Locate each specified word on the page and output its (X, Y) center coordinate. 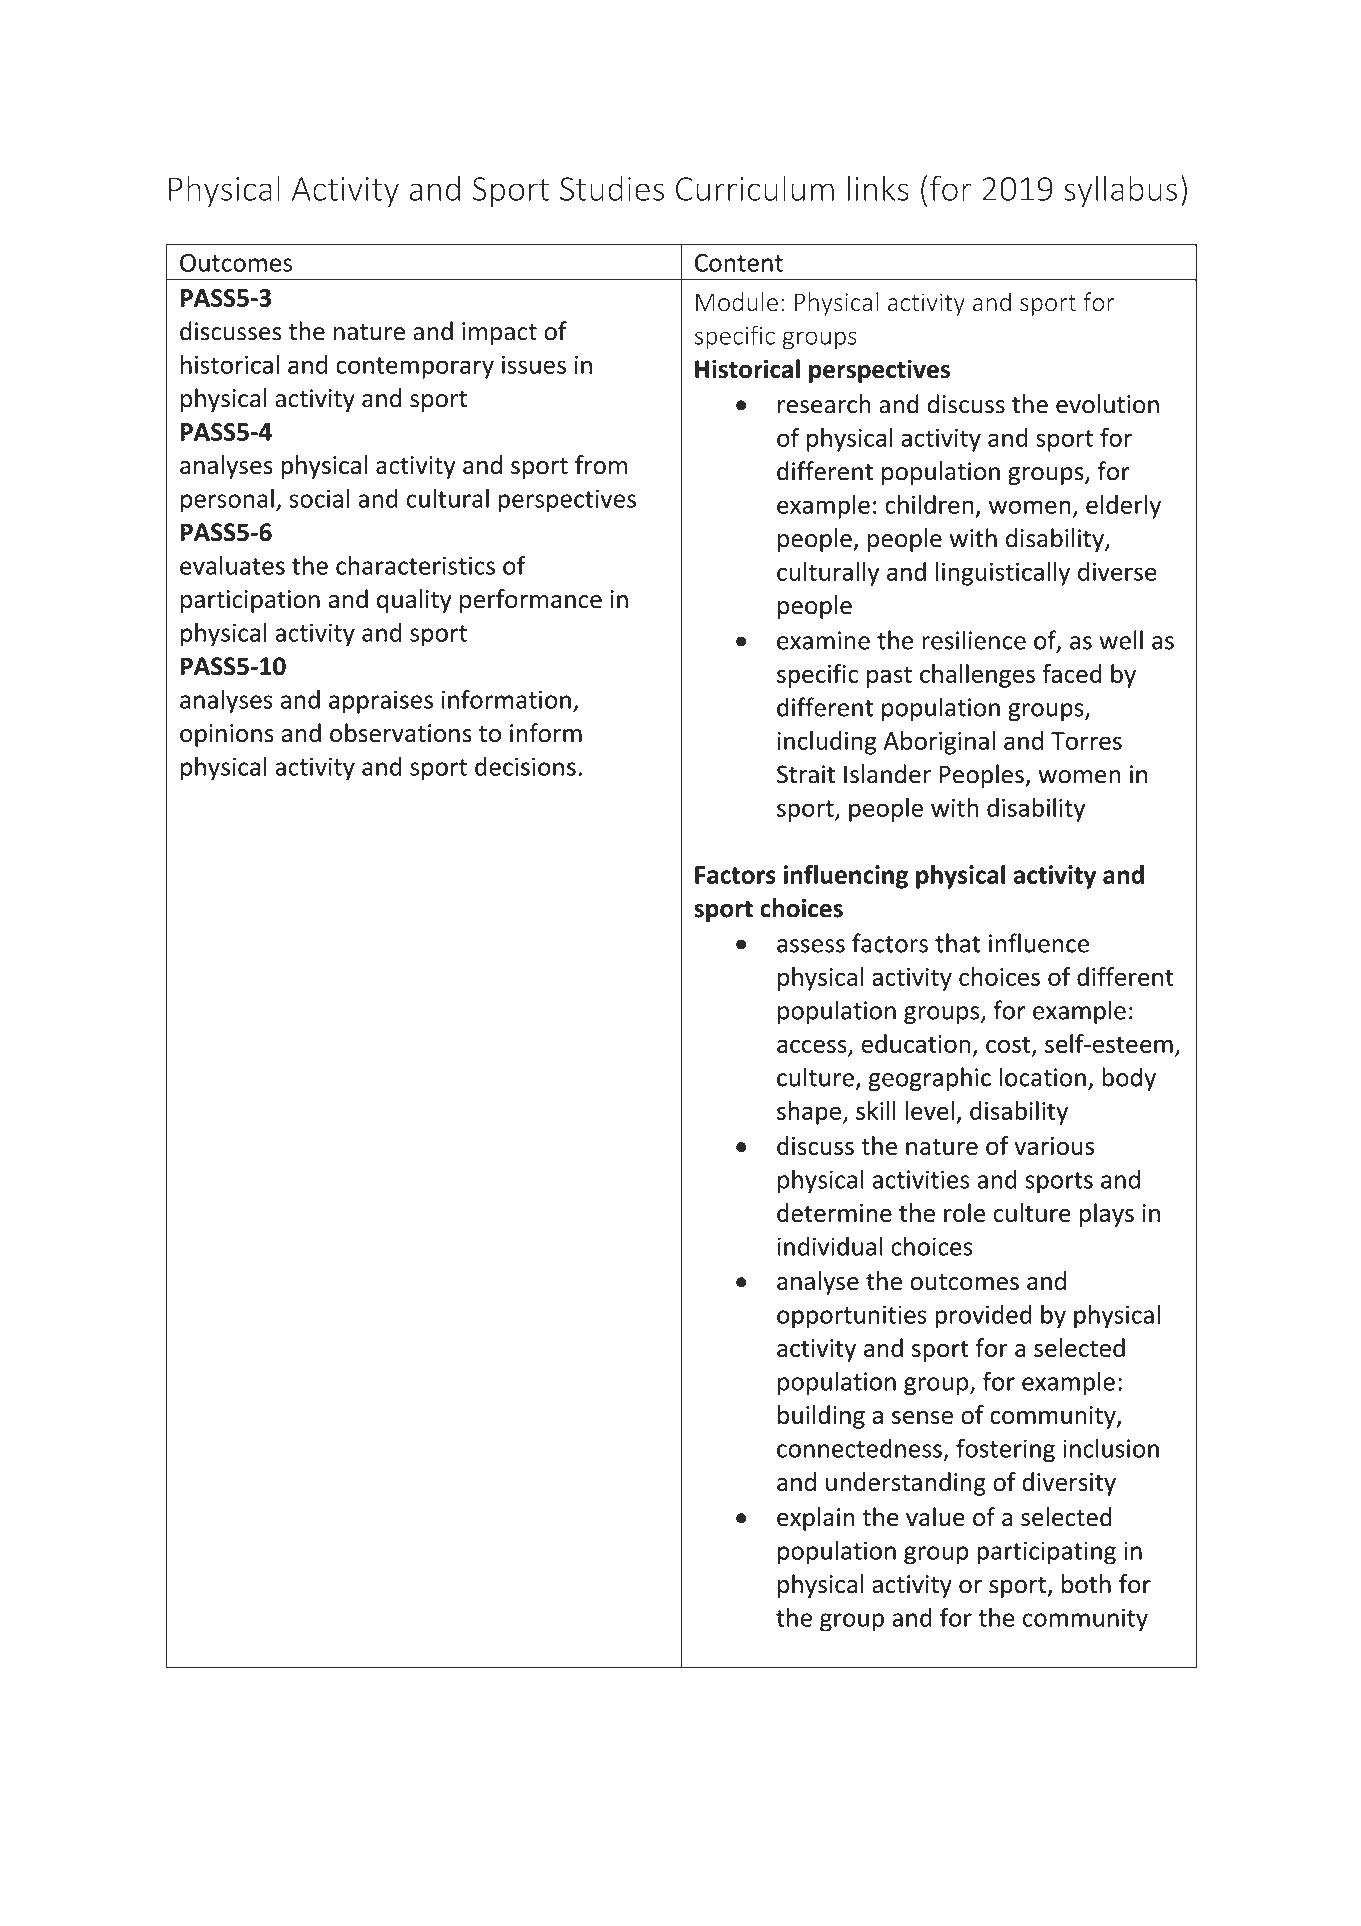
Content (739, 263)
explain (815, 1519)
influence (1039, 943)
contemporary (415, 368)
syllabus (1120, 191)
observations (401, 733)
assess (811, 946)
